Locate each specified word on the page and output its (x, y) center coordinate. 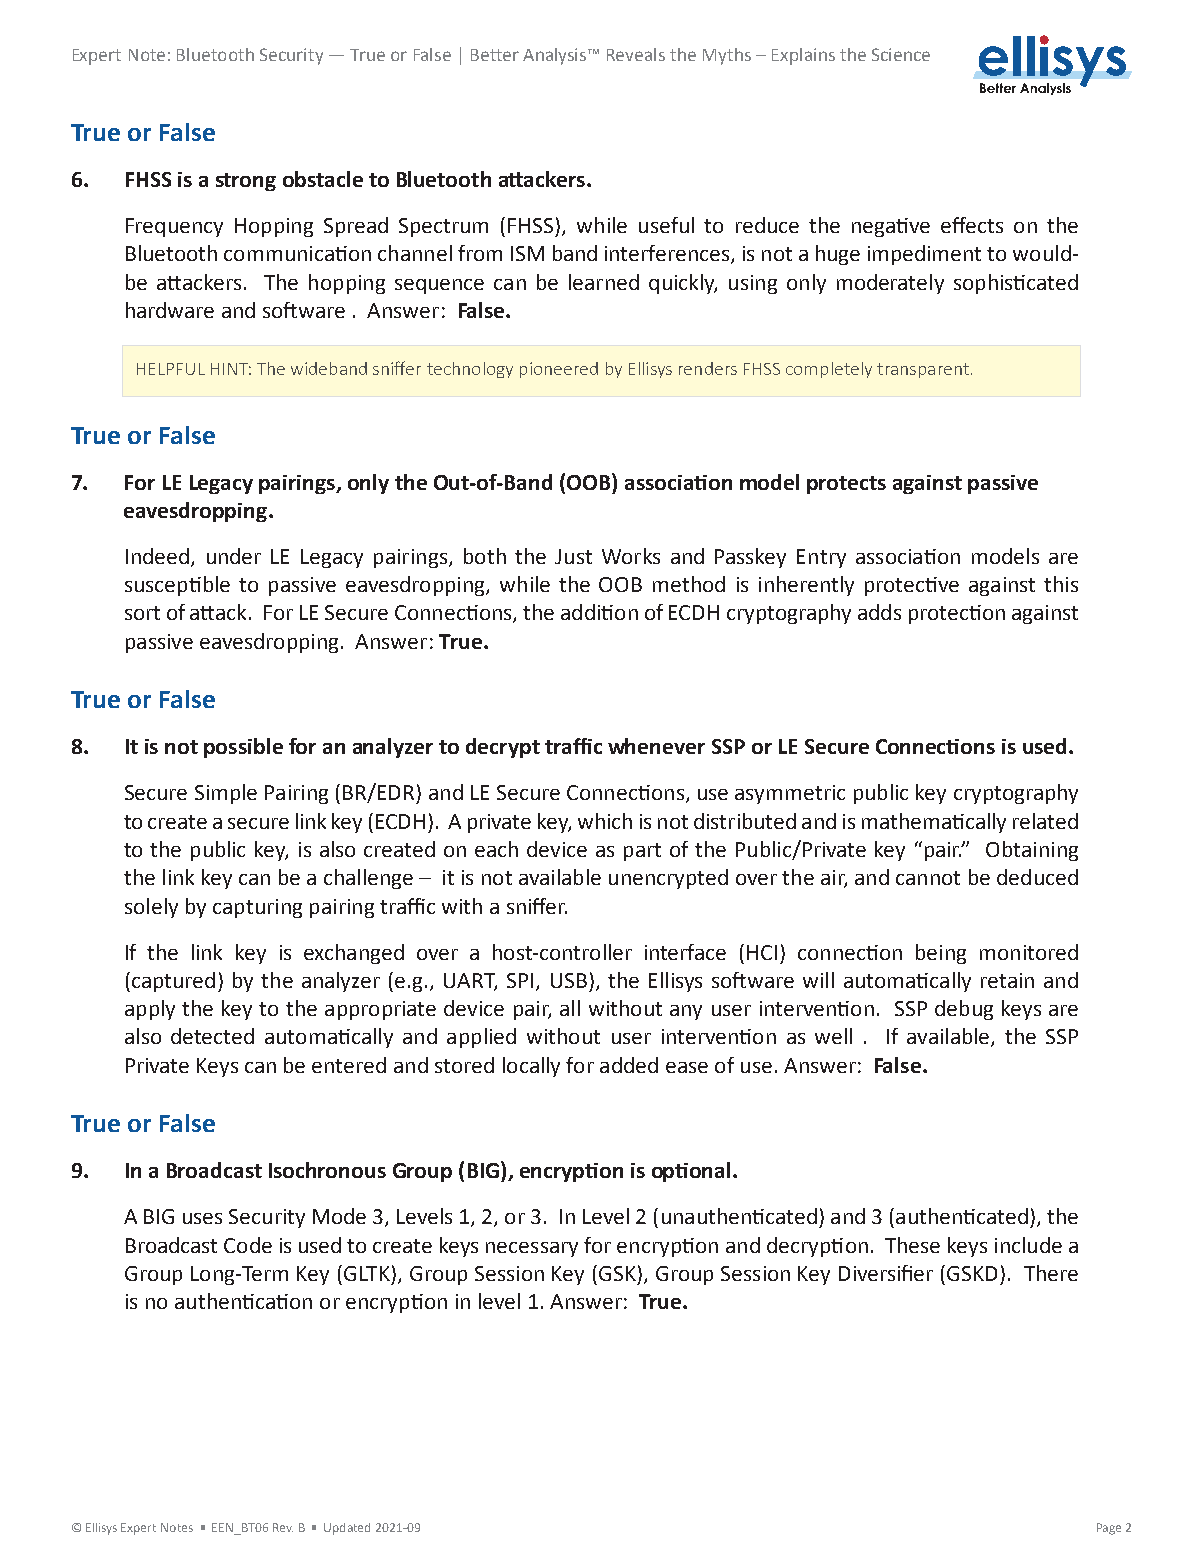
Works (631, 556)
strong (246, 182)
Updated (347, 1529)
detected (212, 1036)
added (629, 1065)
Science (901, 54)
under (234, 556)
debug (964, 1010)
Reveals (636, 54)
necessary (532, 1249)
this (1061, 584)
